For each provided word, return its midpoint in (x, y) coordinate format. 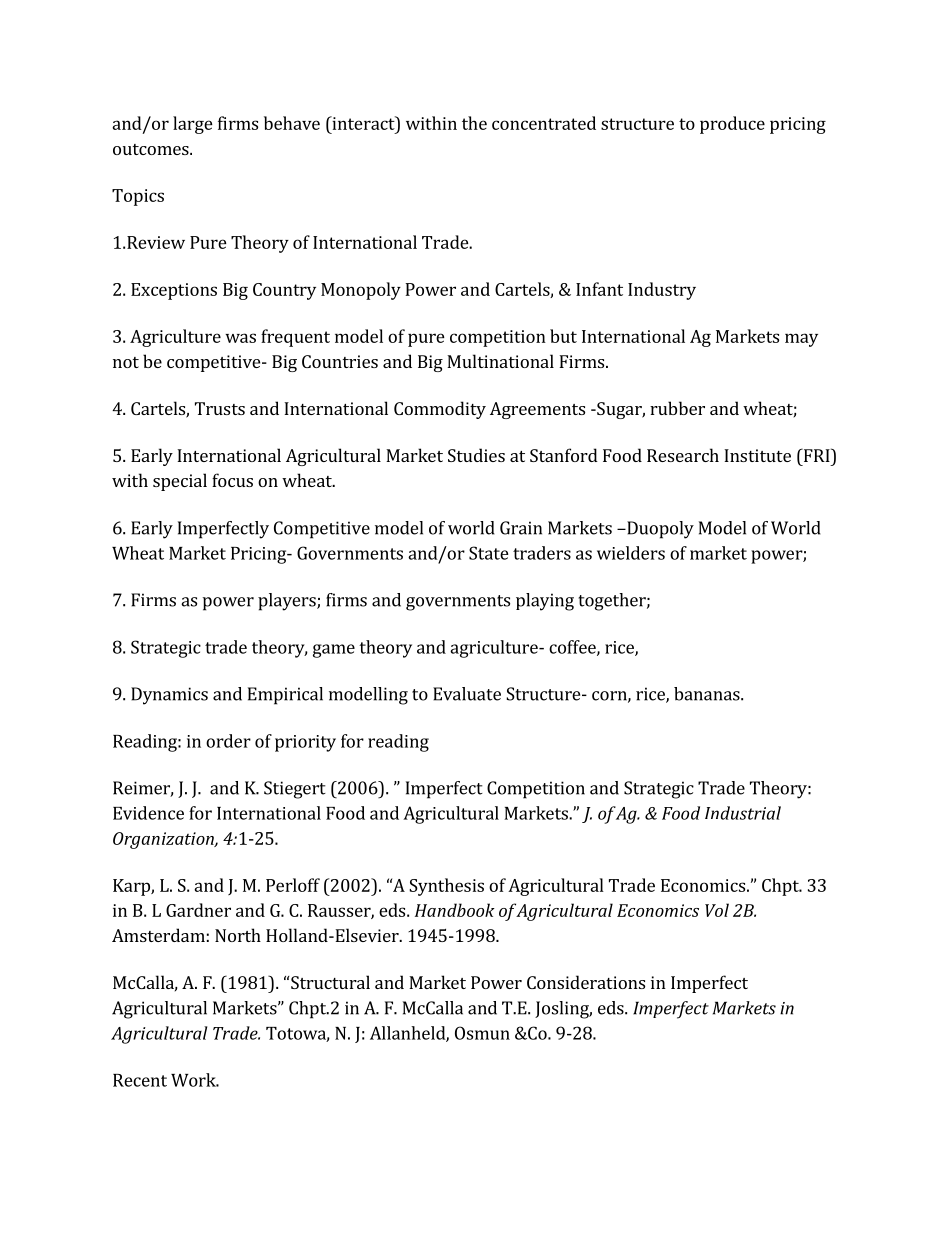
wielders (631, 553)
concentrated (544, 123)
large (193, 125)
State (489, 553)
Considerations (586, 982)
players (288, 602)
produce (732, 125)
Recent (140, 1080)
